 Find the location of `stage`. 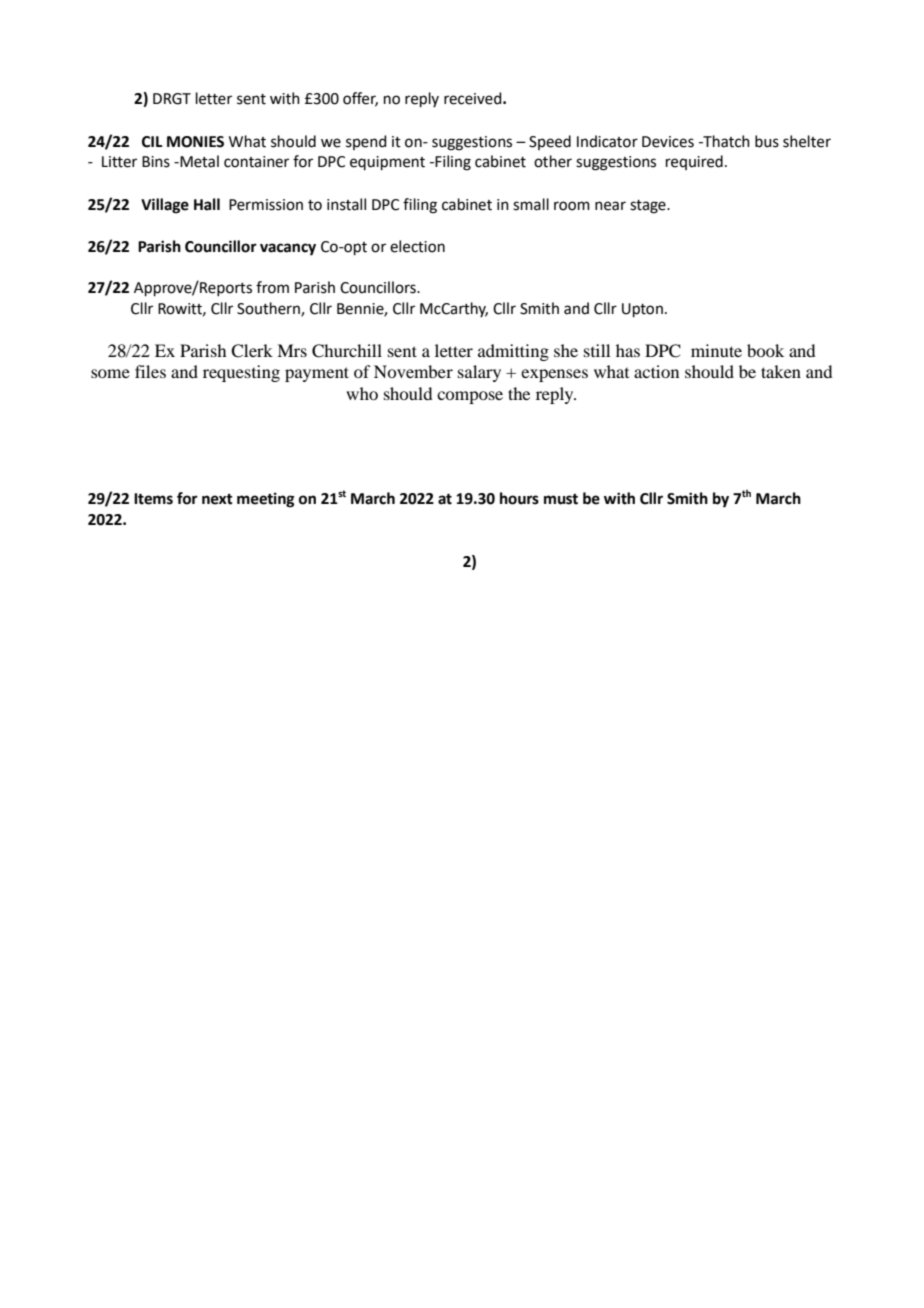

stage is located at coordinates (649, 207).
